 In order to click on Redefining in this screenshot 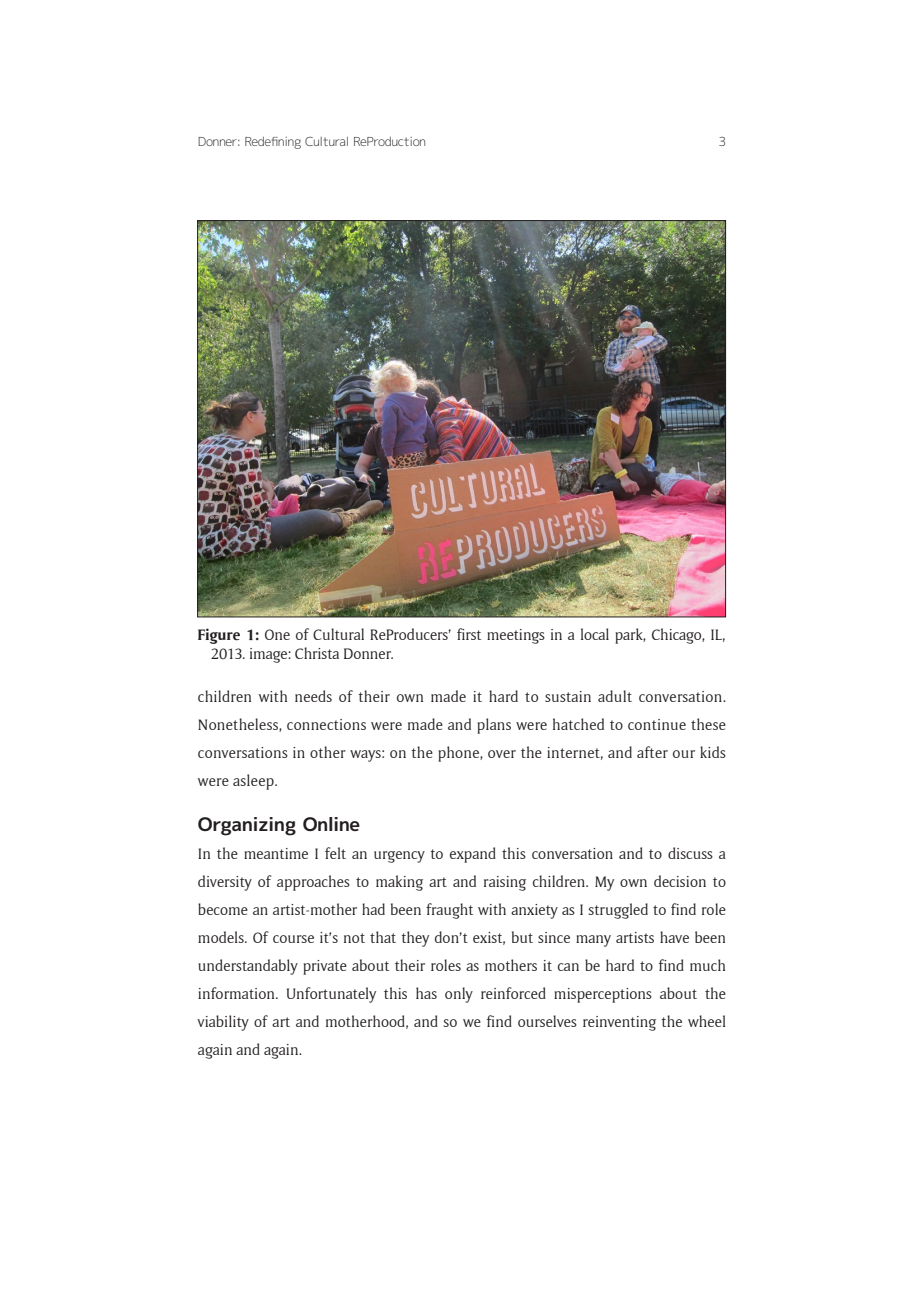, I will do `click(273, 143)`.
